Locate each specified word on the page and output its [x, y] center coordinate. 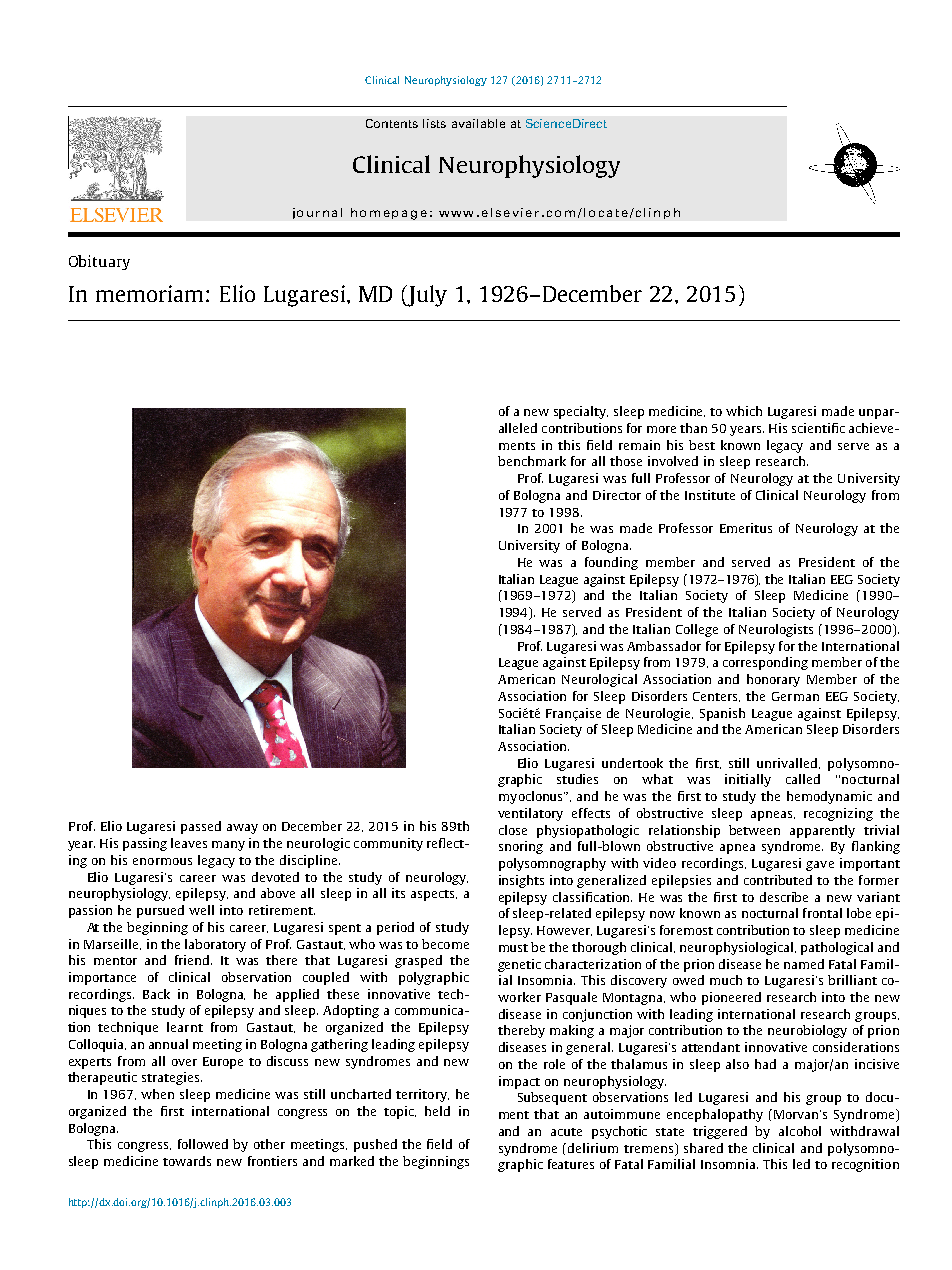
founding [611, 563]
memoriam [149, 293]
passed [201, 827]
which [744, 411]
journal [317, 213]
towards [187, 1161]
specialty [581, 412]
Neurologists [776, 630]
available [478, 123]
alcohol [800, 1131]
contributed [778, 880]
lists [434, 123]
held [437, 1111]
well [201, 910]
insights [521, 881]
